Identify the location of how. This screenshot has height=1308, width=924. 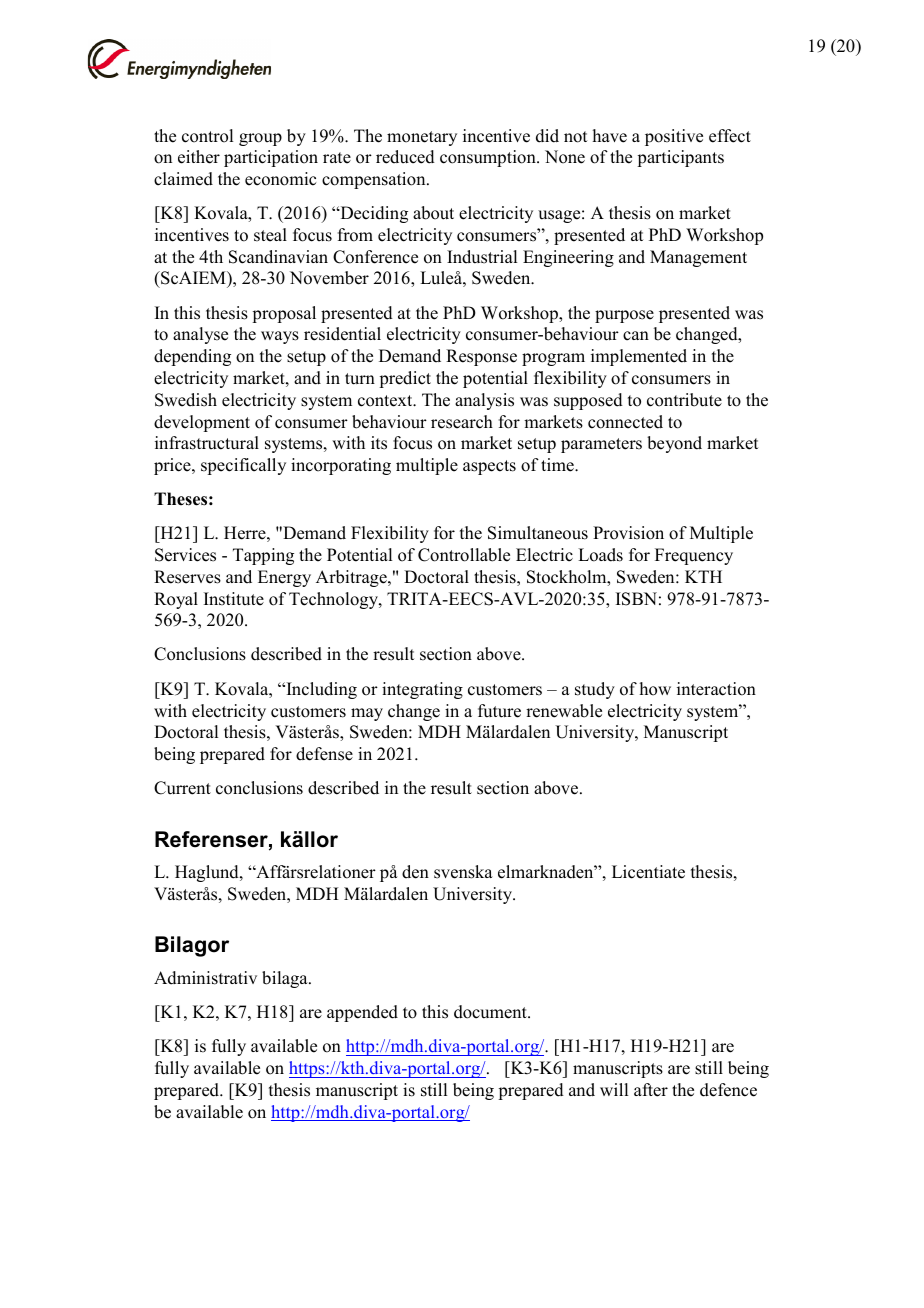
(655, 689).
